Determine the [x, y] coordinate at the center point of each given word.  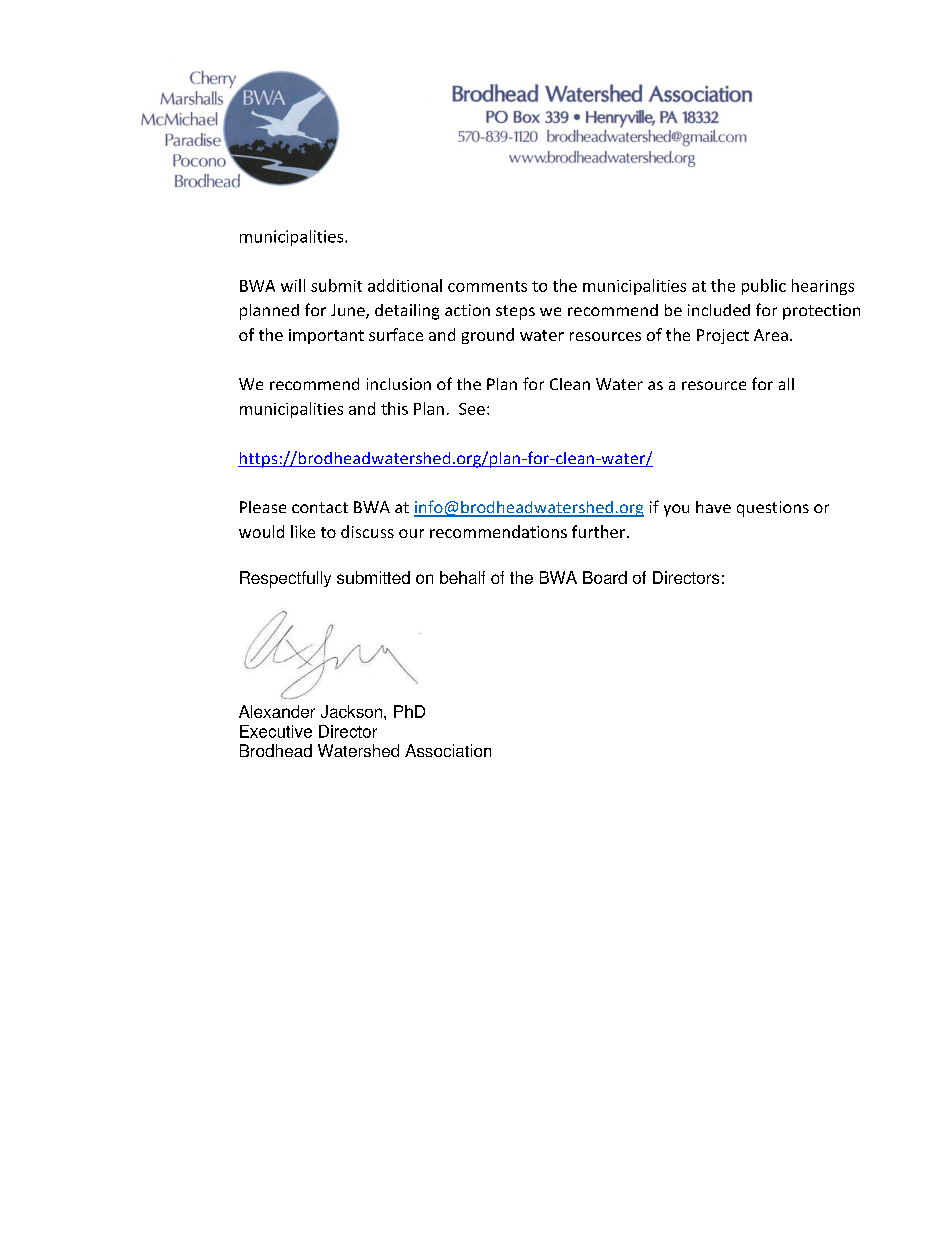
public [764, 287]
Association [448, 750]
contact [320, 507]
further [598, 531]
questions [773, 509]
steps [515, 312]
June [349, 311]
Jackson [353, 711]
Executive [276, 731]
